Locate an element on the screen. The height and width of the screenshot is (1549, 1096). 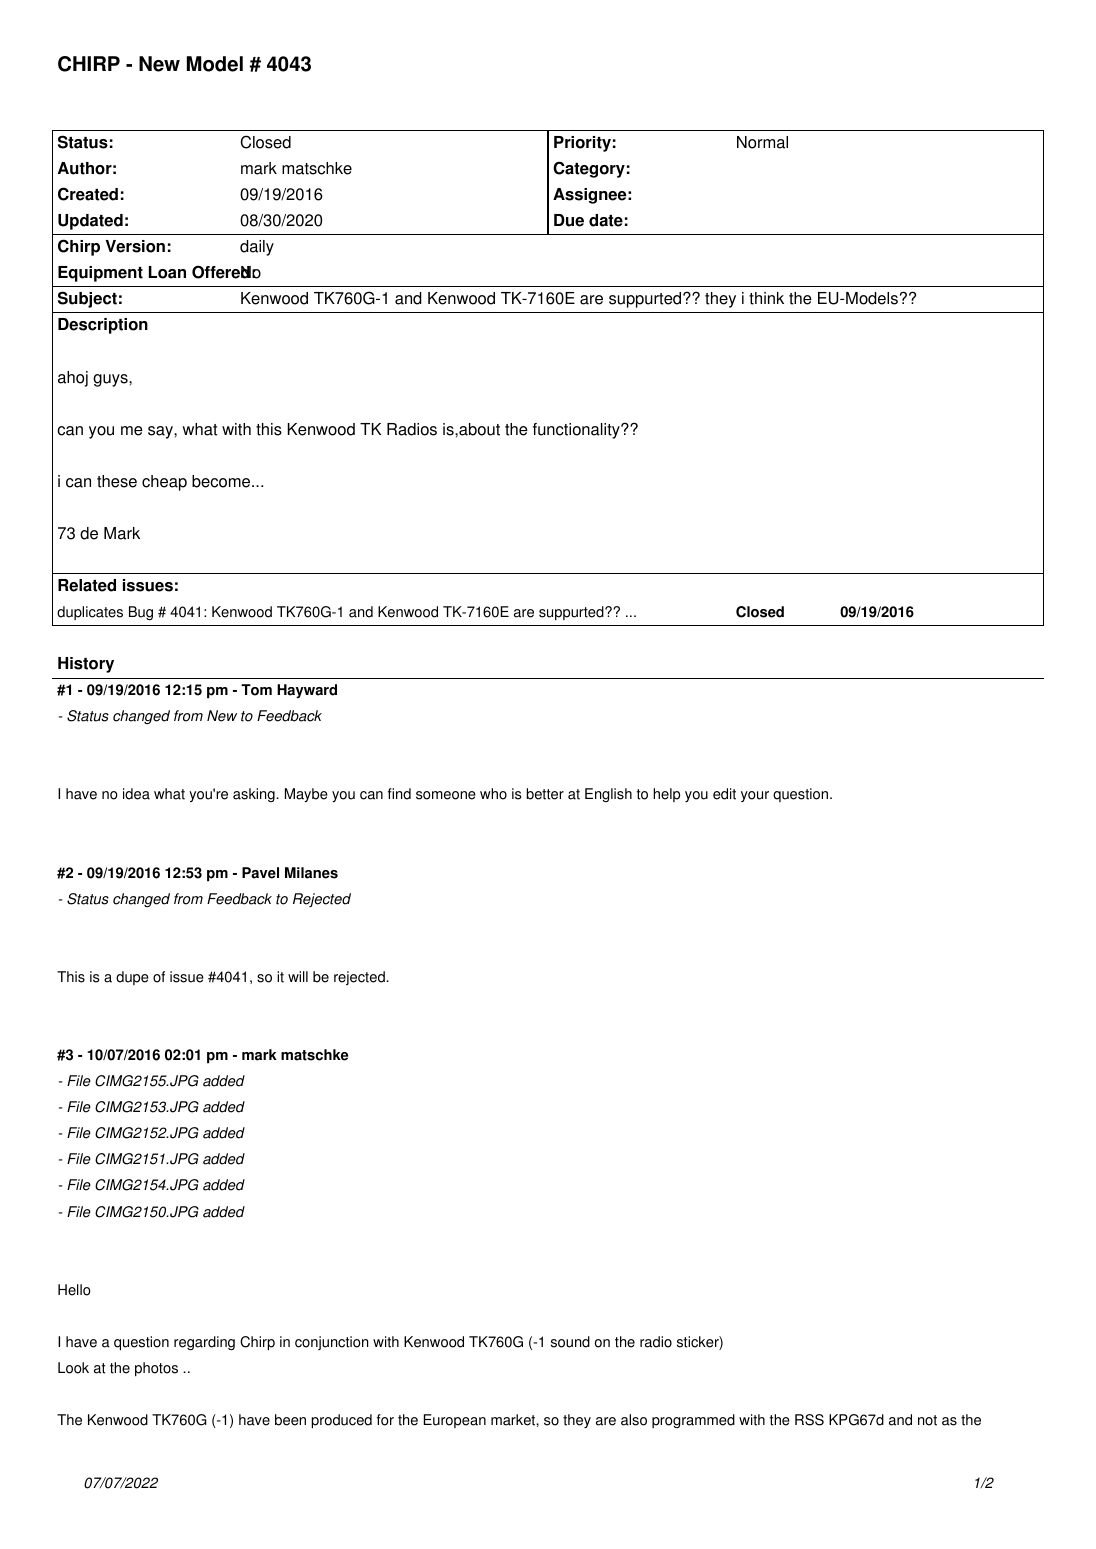
who is located at coordinates (493, 794).
